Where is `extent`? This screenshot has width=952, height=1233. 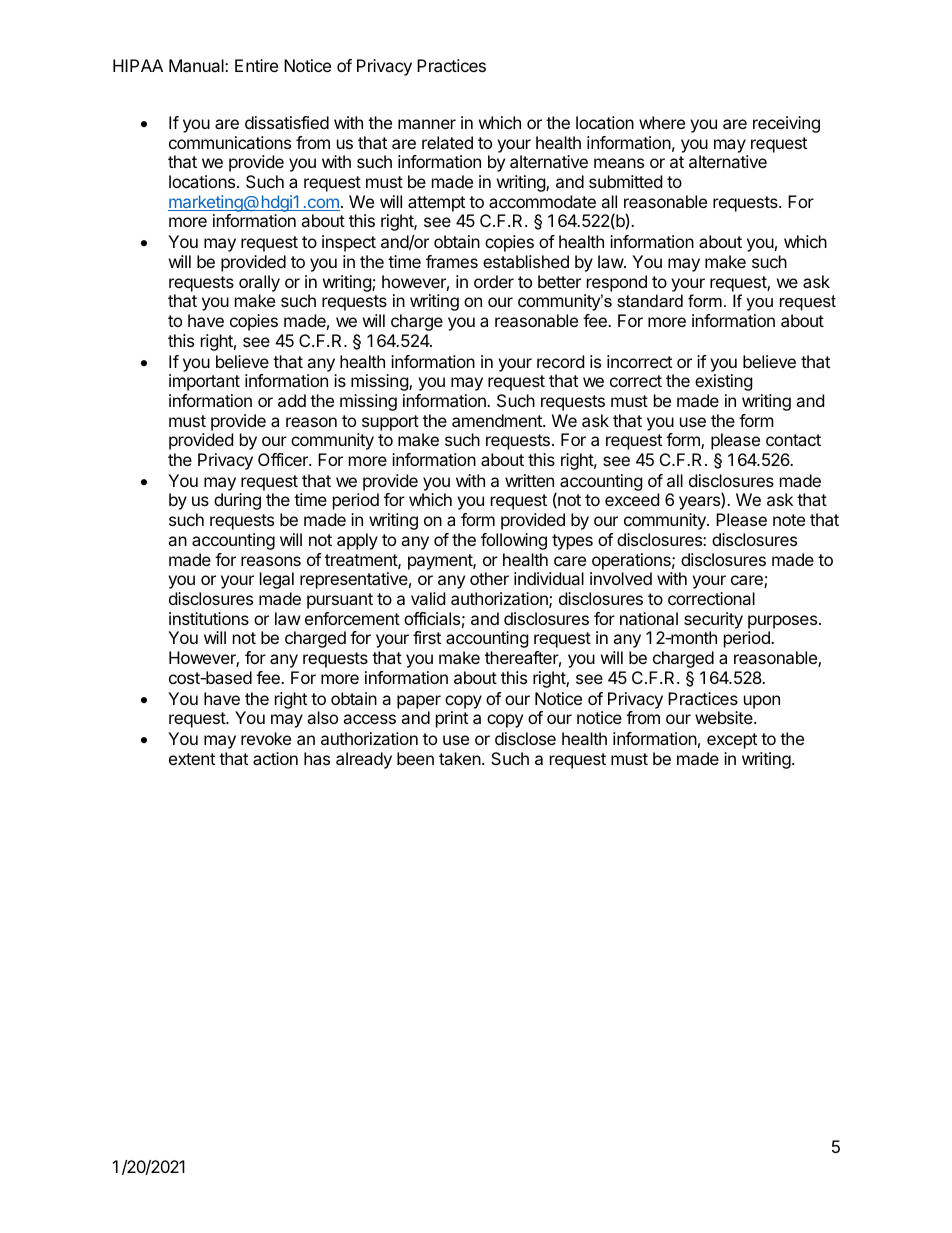
extent is located at coordinates (192, 759).
